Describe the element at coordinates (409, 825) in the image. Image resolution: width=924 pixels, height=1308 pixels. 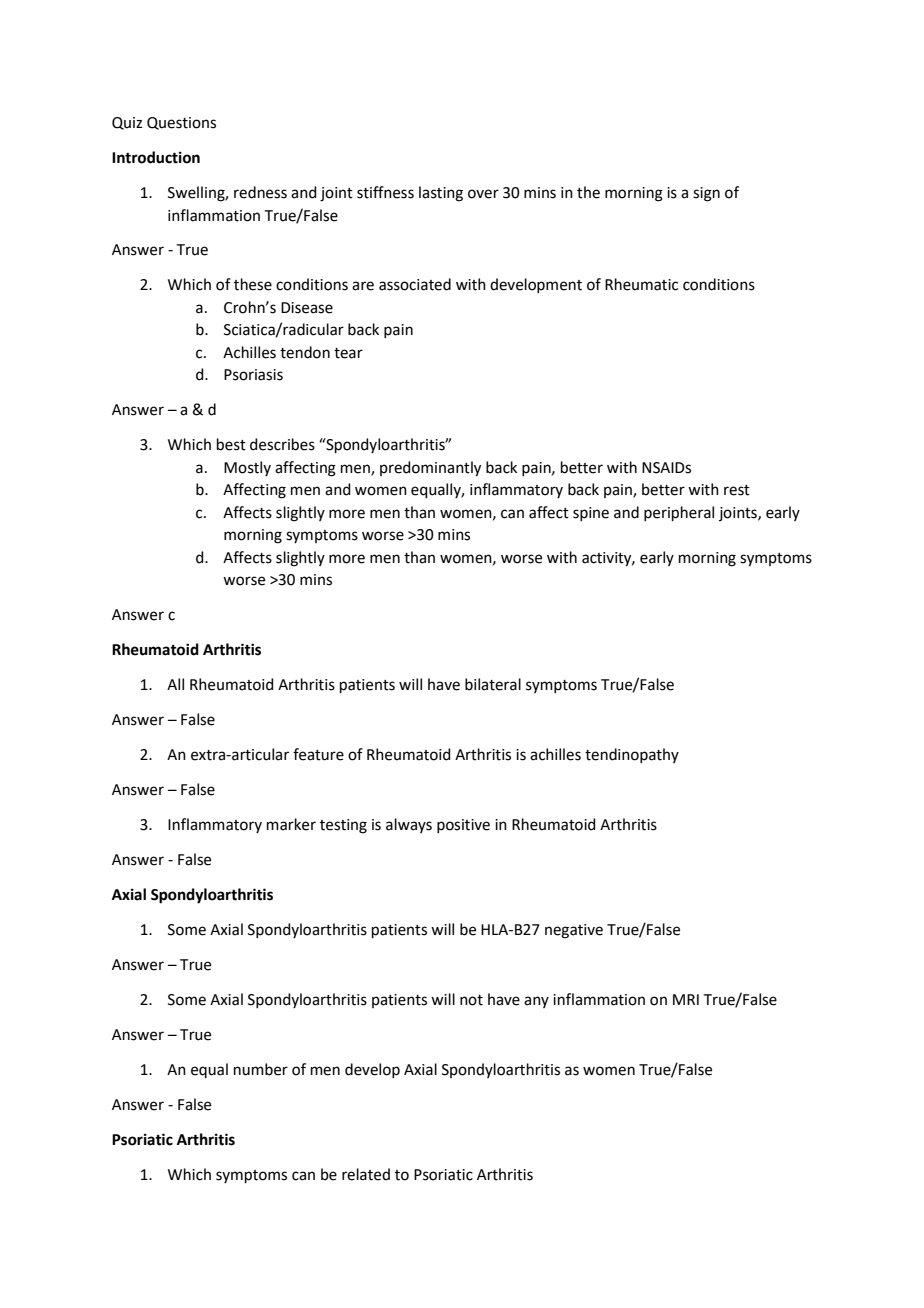
I see `always` at that location.
